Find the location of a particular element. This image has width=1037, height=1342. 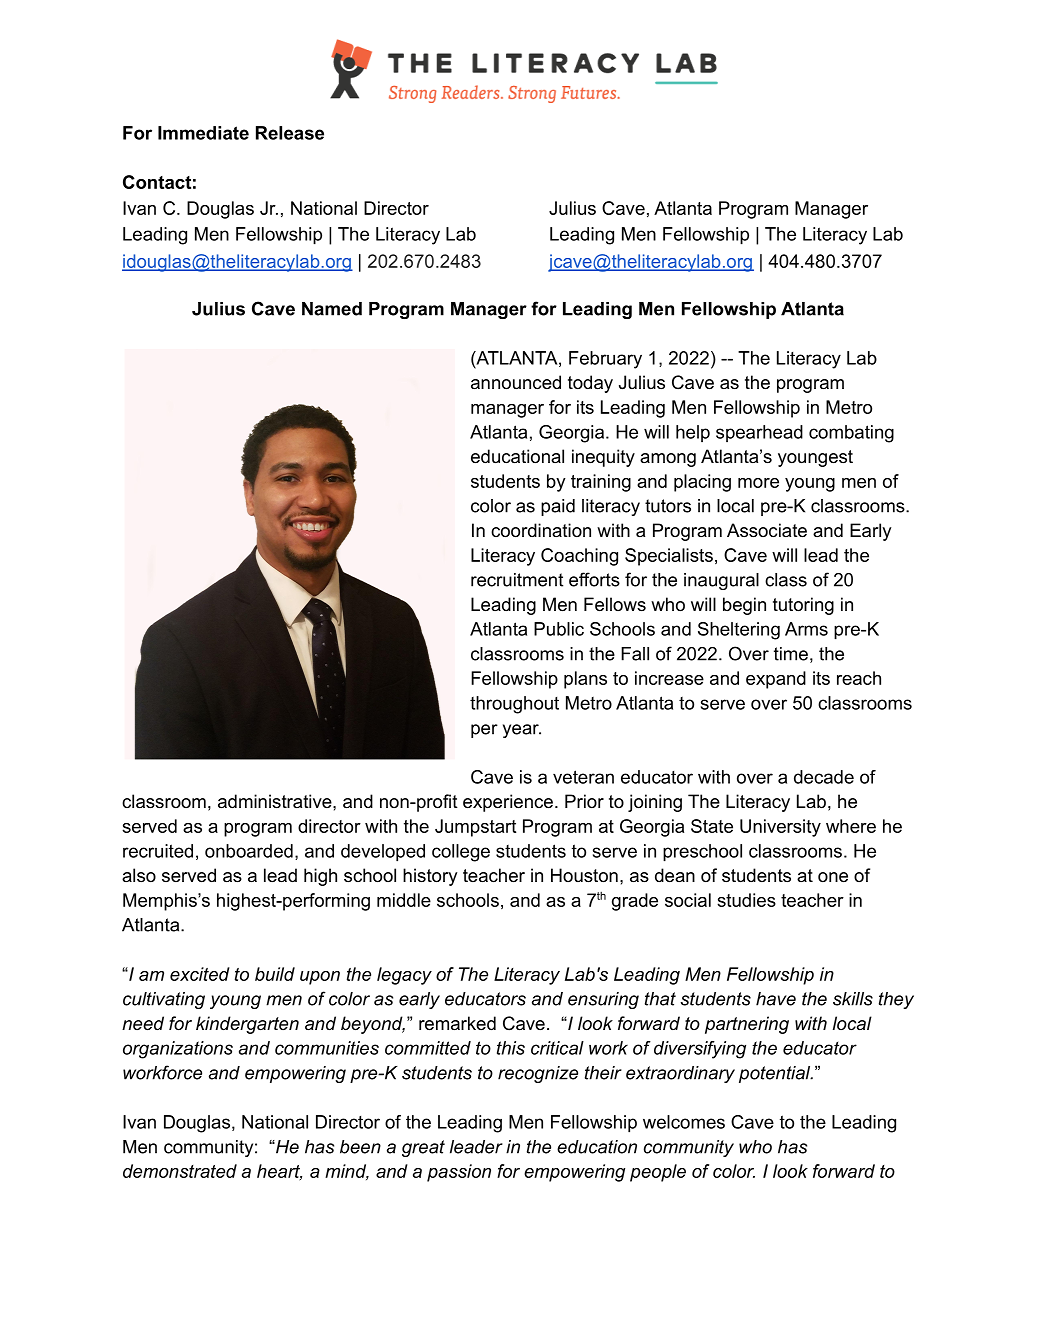

announced is located at coordinates (516, 382).
